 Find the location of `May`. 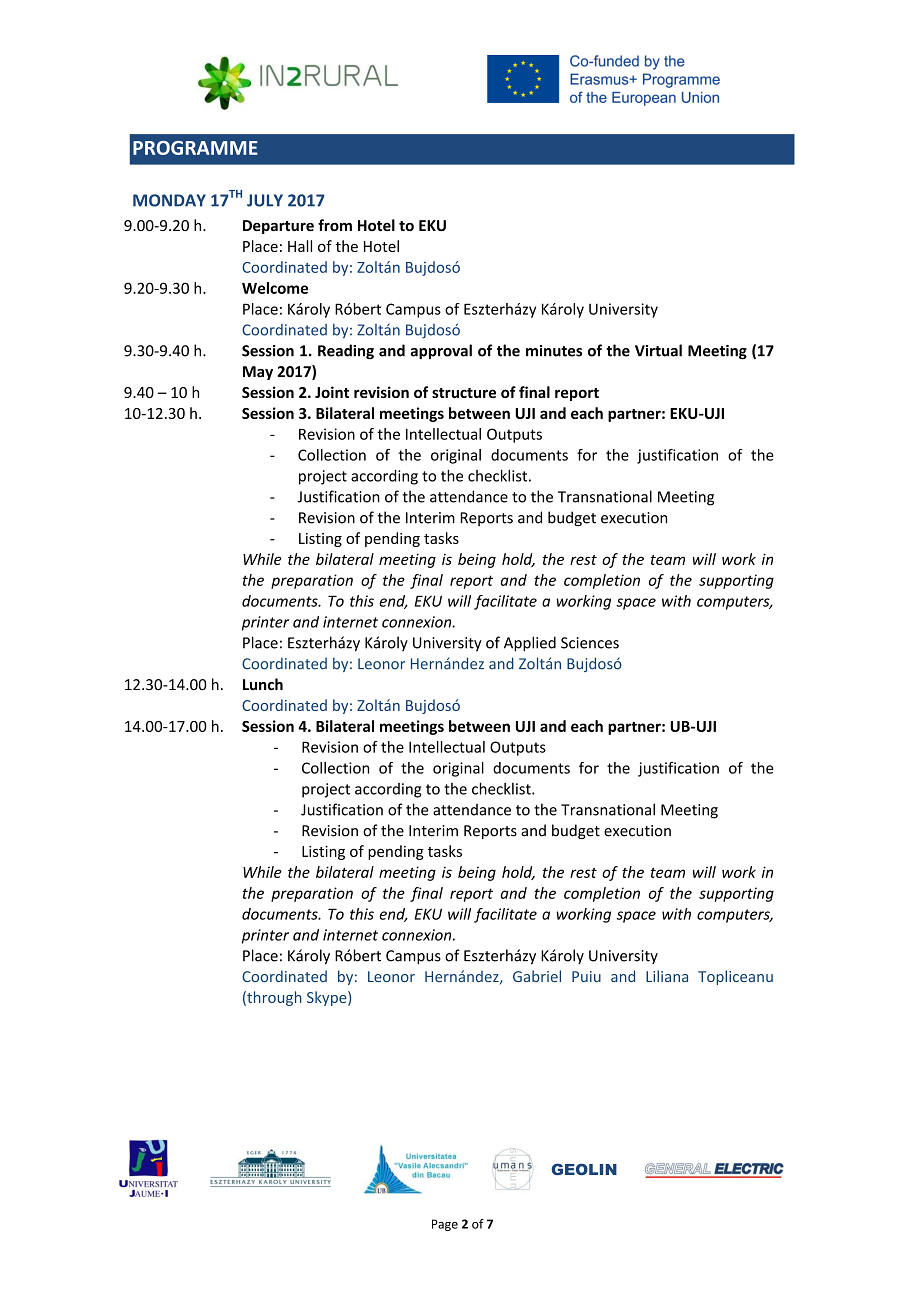

May is located at coordinates (258, 373).
